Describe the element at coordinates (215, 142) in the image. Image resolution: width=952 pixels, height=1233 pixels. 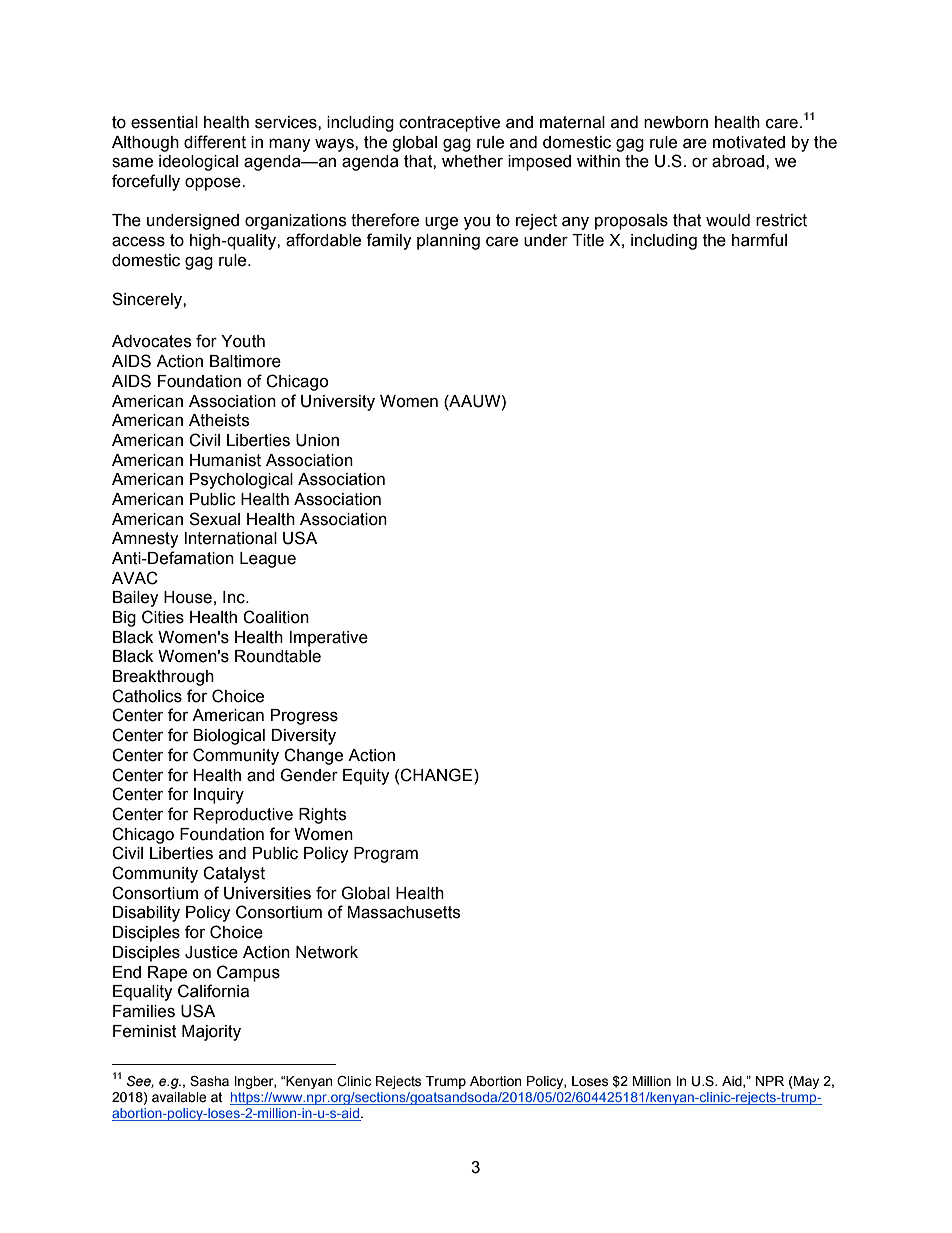
I see `different` at that location.
